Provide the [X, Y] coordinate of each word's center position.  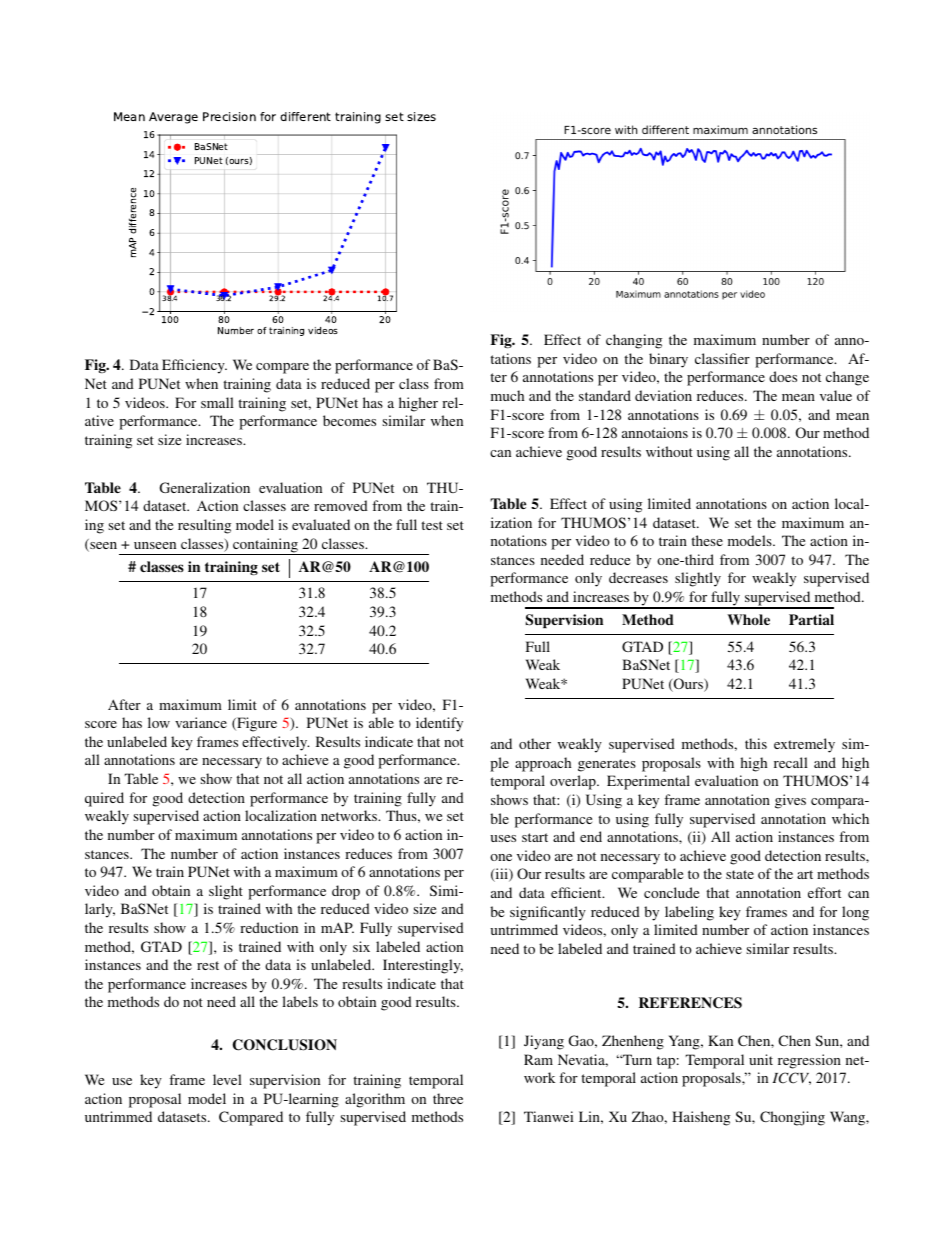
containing [265, 546]
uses [503, 838]
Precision [229, 116]
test [432, 525]
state [740, 874]
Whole [748, 619]
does [783, 376]
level [227, 1079]
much [507, 395]
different [305, 116]
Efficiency [194, 366]
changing [634, 341]
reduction [269, 927]
